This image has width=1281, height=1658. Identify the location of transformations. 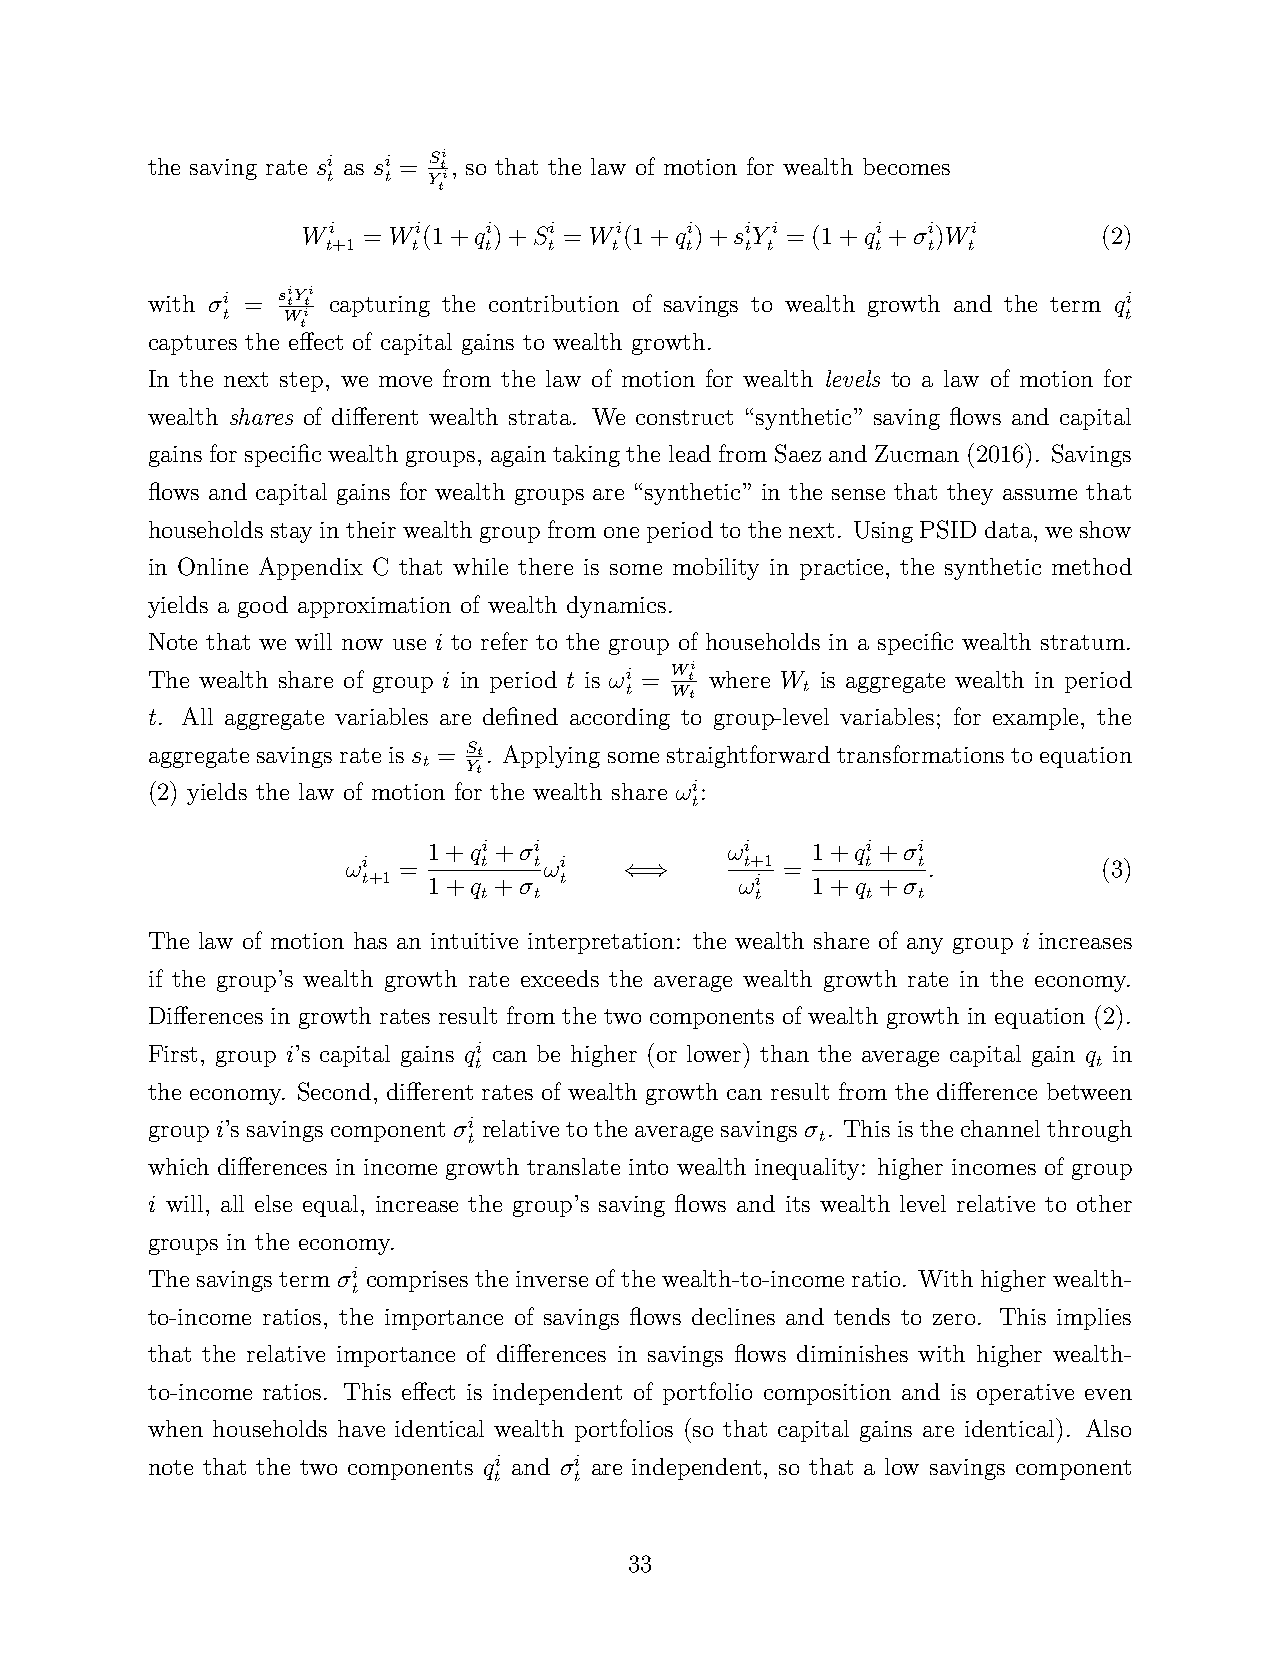
(920, 754).
